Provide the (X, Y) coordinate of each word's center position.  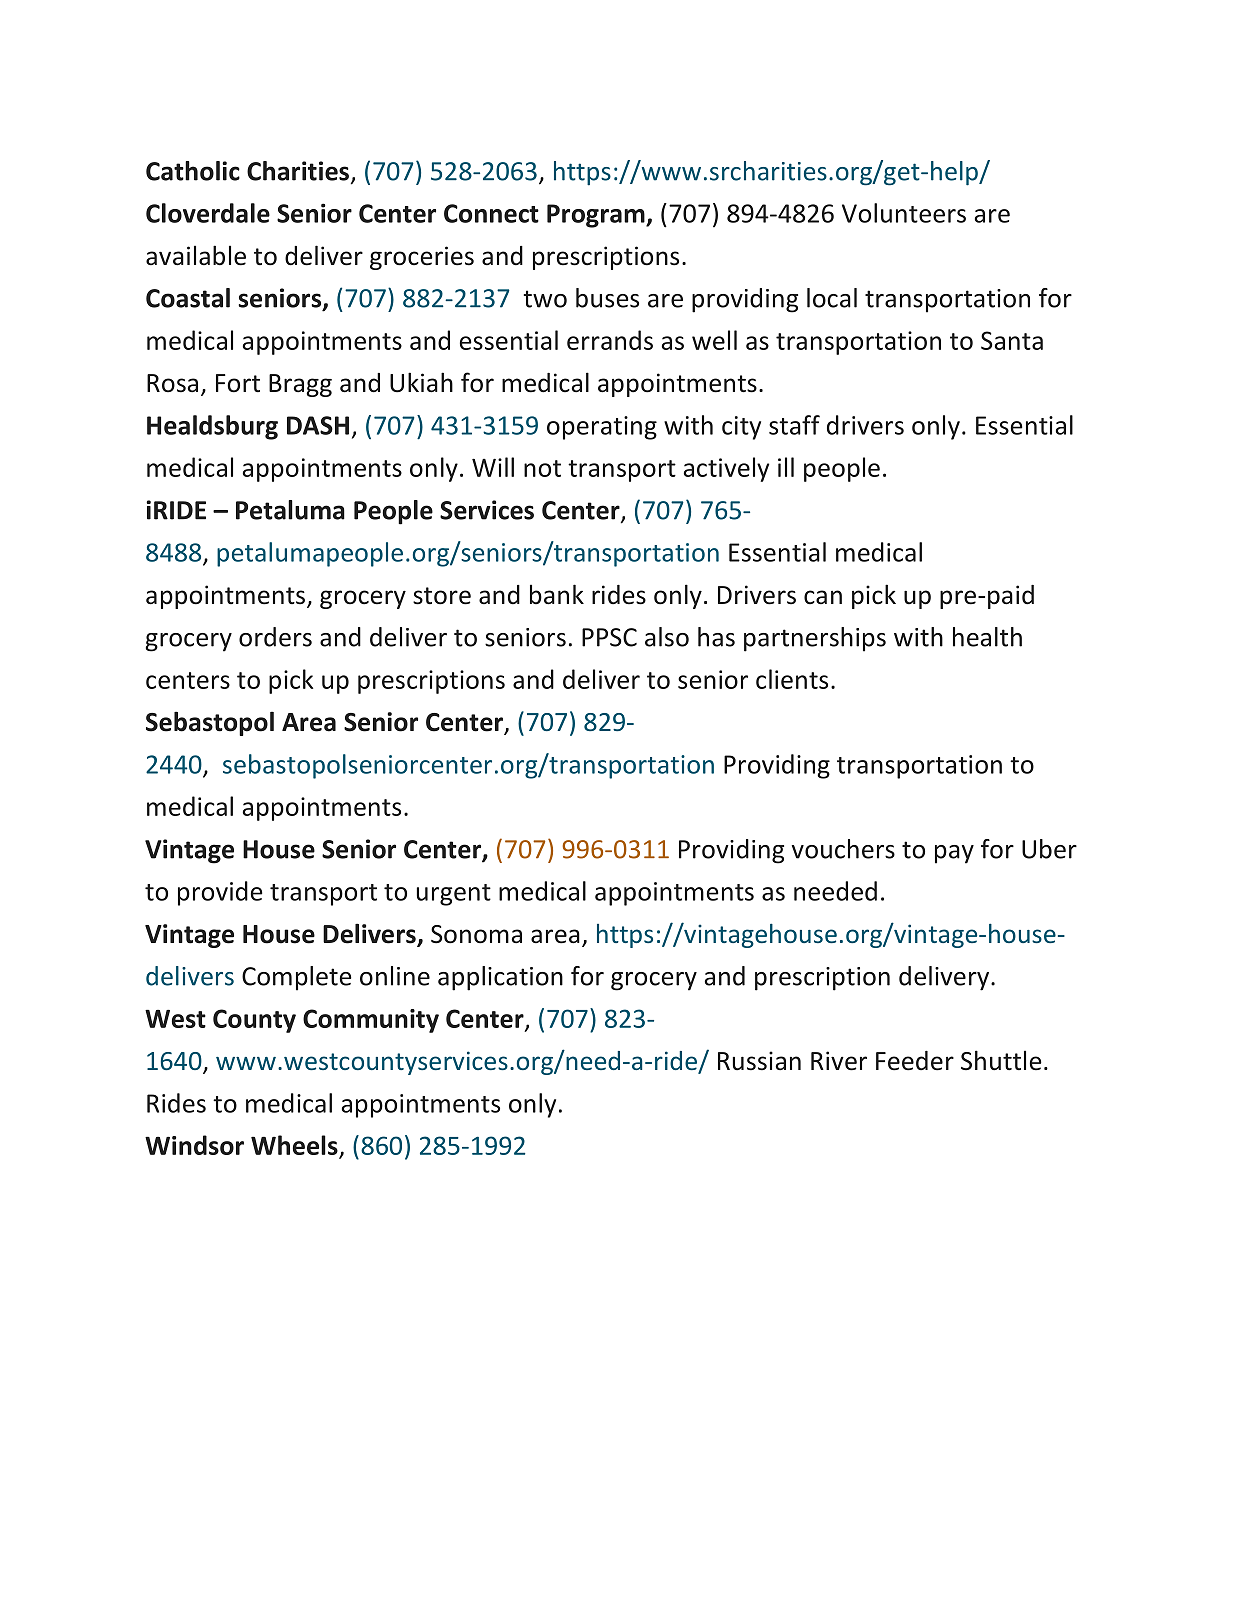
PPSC (609, 637)
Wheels (295, 1146)
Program (597, 216)
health (987, 637)
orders (275, 637)
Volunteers (904, 213)
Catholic (193, 171)
